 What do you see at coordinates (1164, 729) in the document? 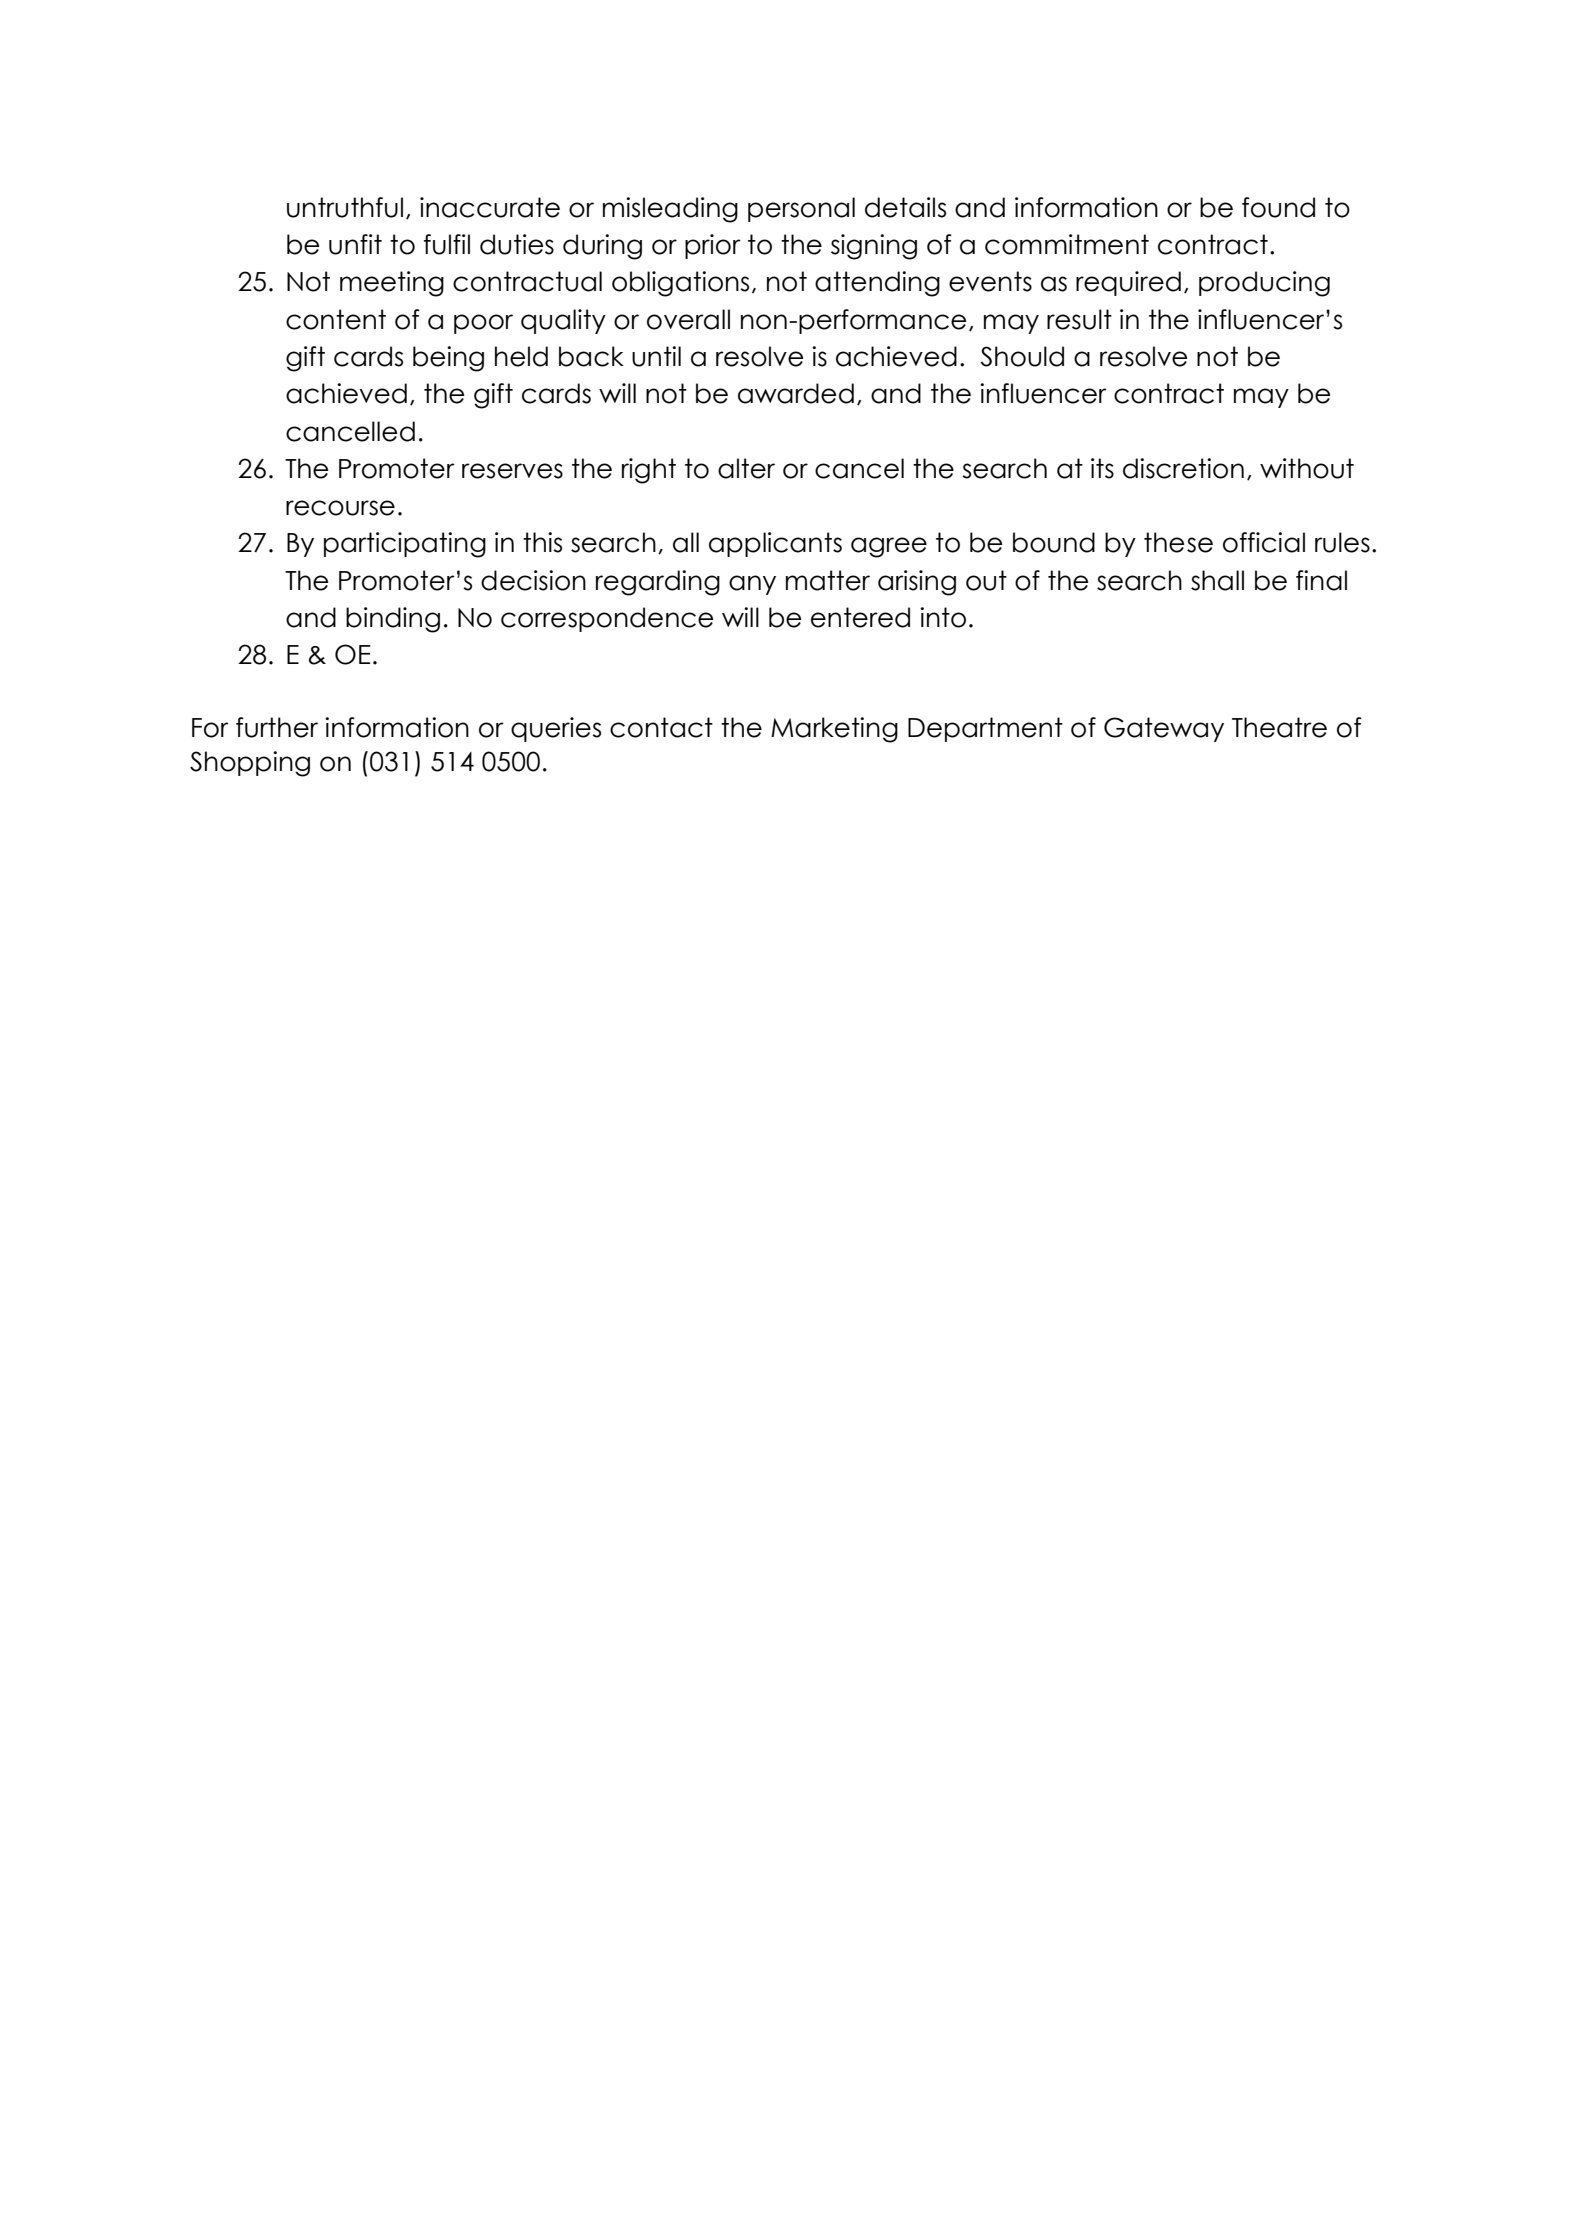
I see `Gateway` at bounding box center [1164, 729].
